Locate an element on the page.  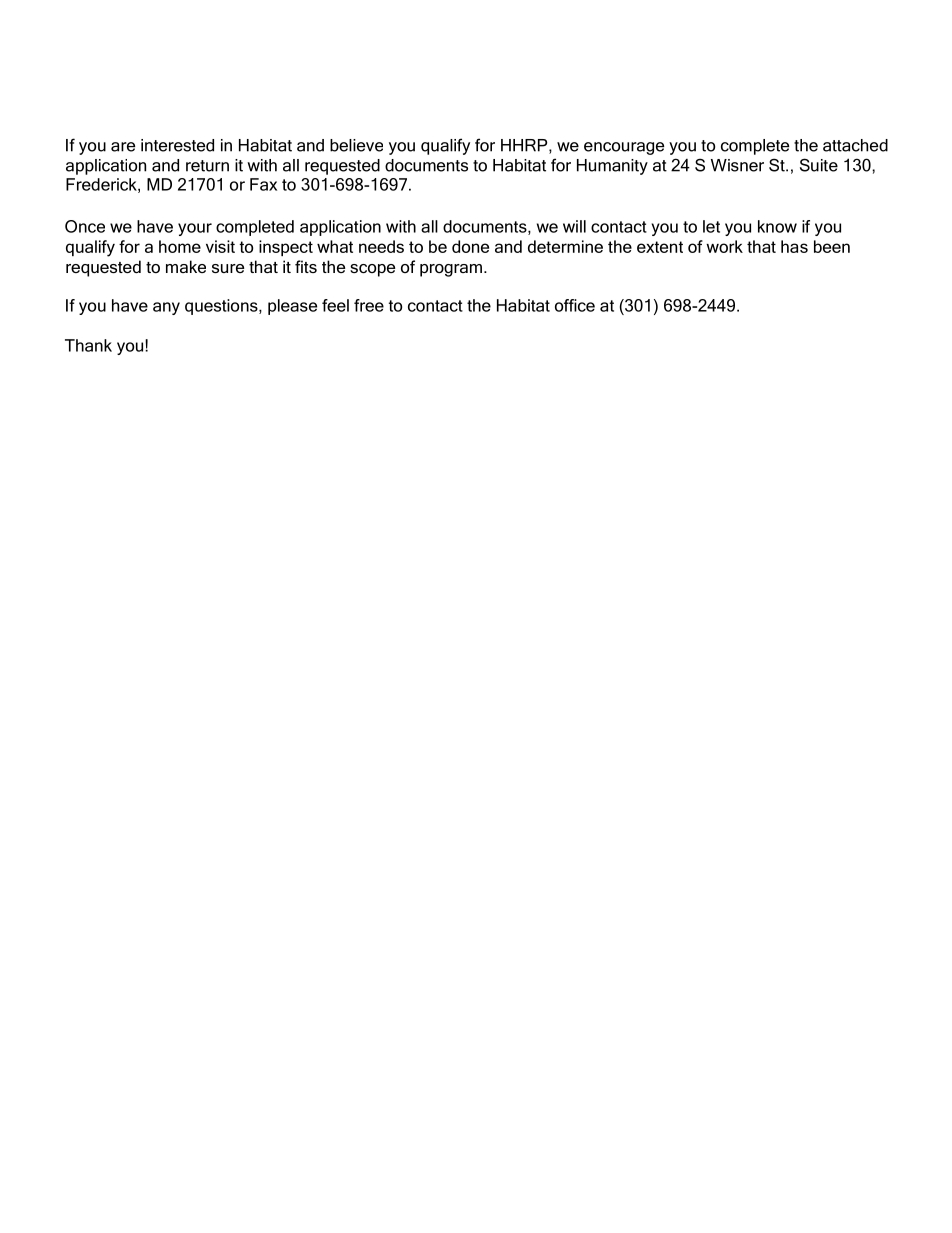
has is located at coordinates (794, 246).
